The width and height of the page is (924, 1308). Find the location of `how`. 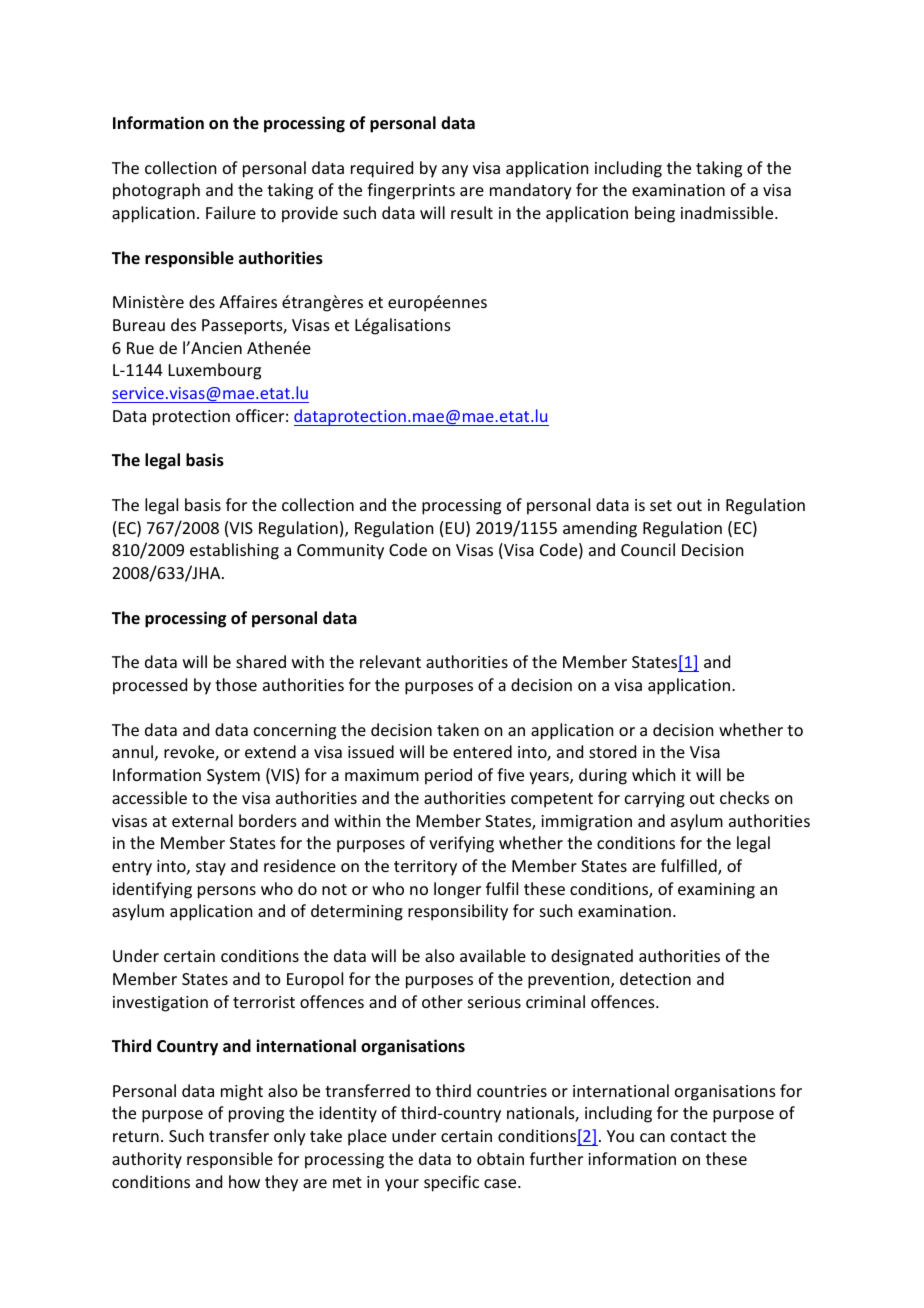

how is located at coordinates (244, 1181).
